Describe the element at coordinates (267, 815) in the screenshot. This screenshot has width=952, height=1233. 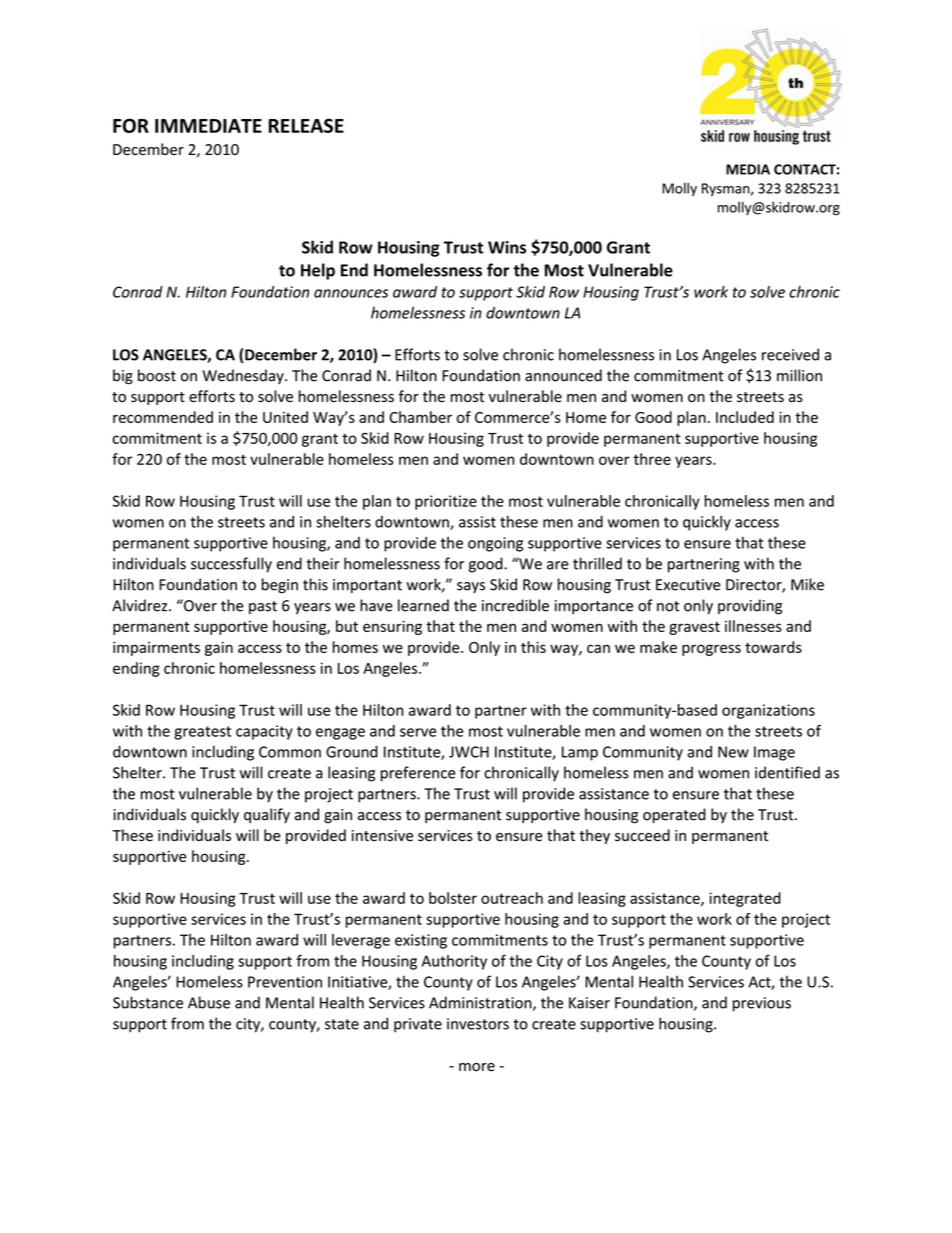
I see `qualify` at that location.
